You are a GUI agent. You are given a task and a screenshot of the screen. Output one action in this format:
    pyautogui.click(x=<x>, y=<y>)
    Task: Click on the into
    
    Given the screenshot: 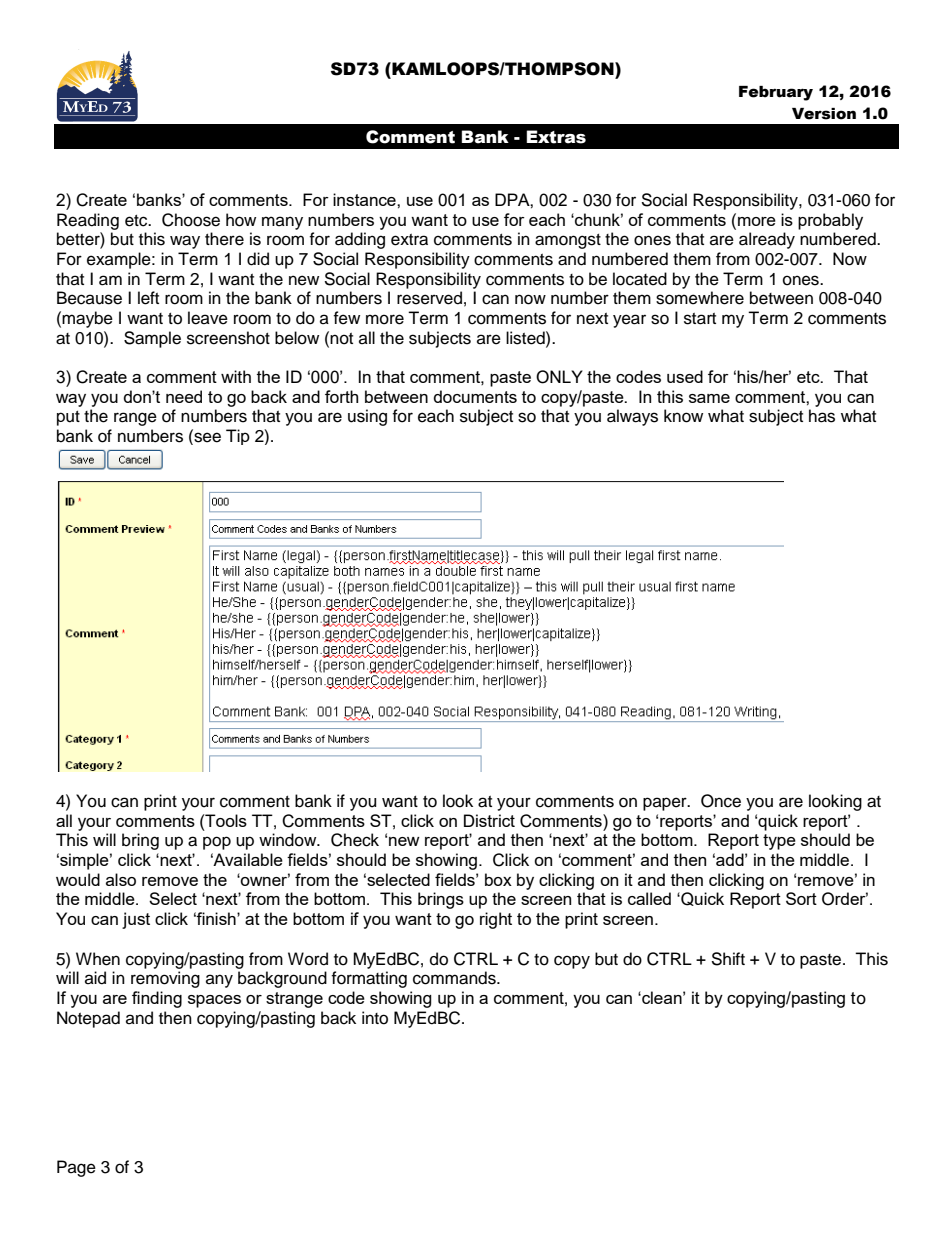 What is the action you would take?
    pyautogui.click(x=375, y=1018)
